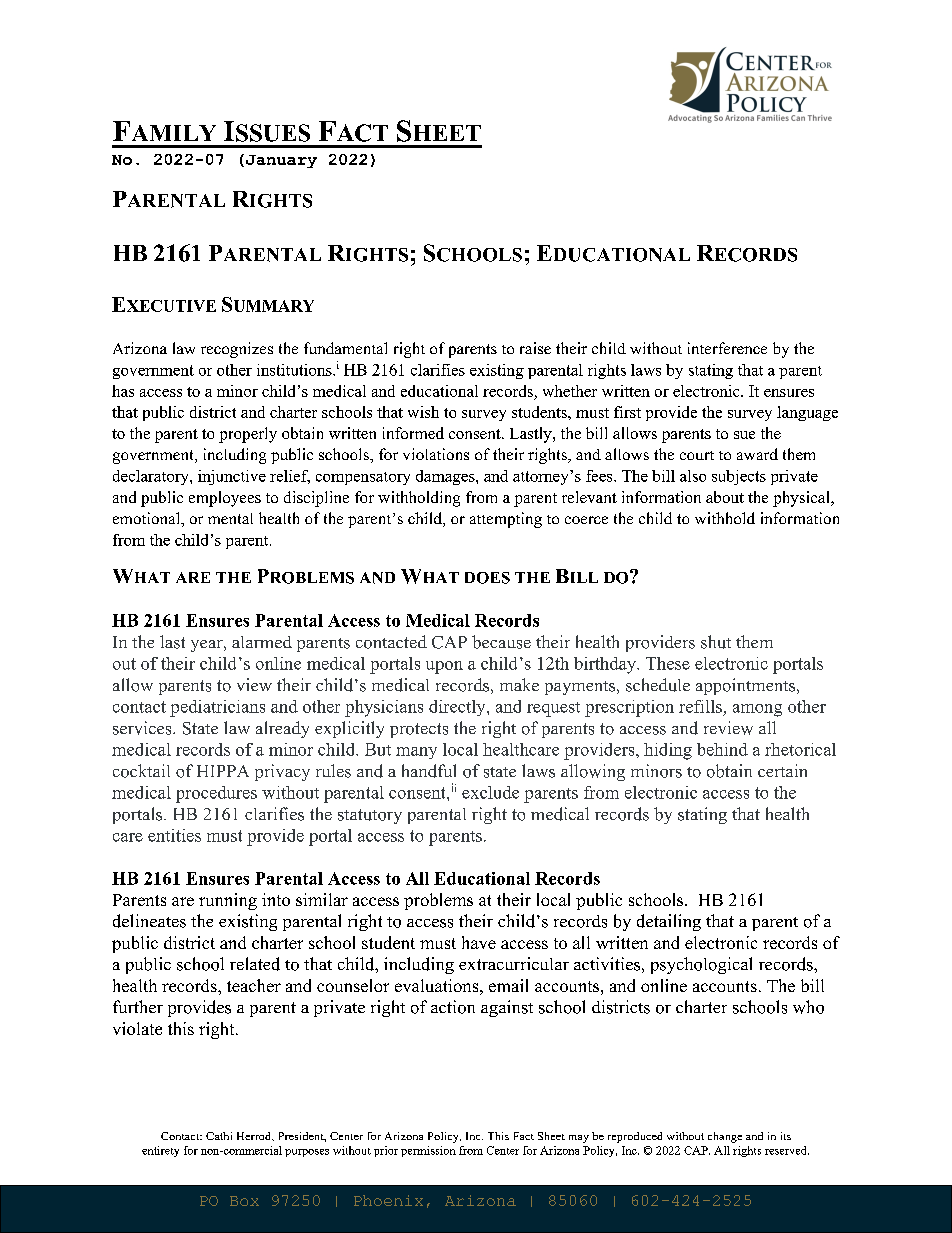 This screenshot has height=1233, width=952. What do you see at coordinates (669, 922) in the screenshot?
I see `detailing` at bounding box center [669, 922].
